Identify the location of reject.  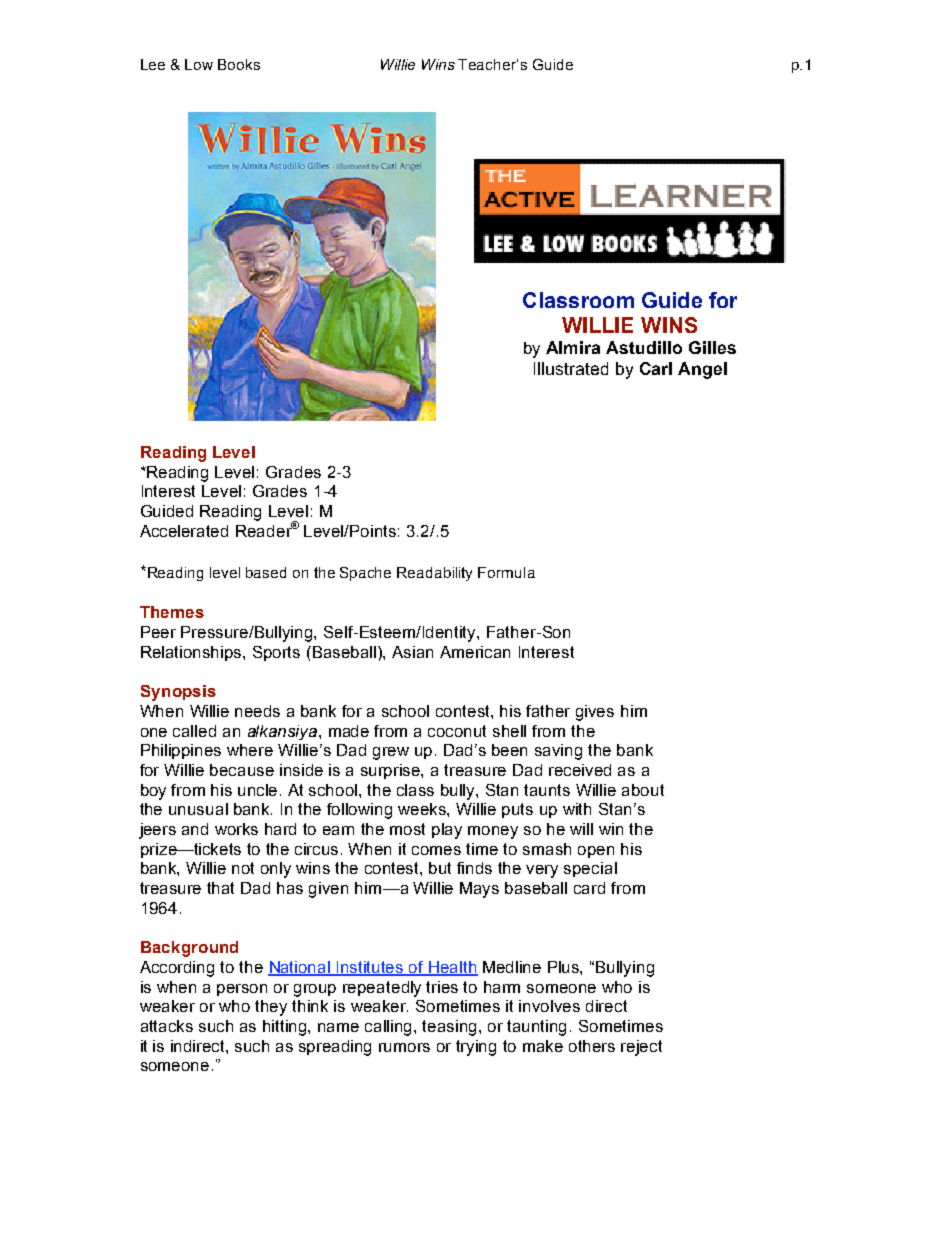
(641, 1048).
